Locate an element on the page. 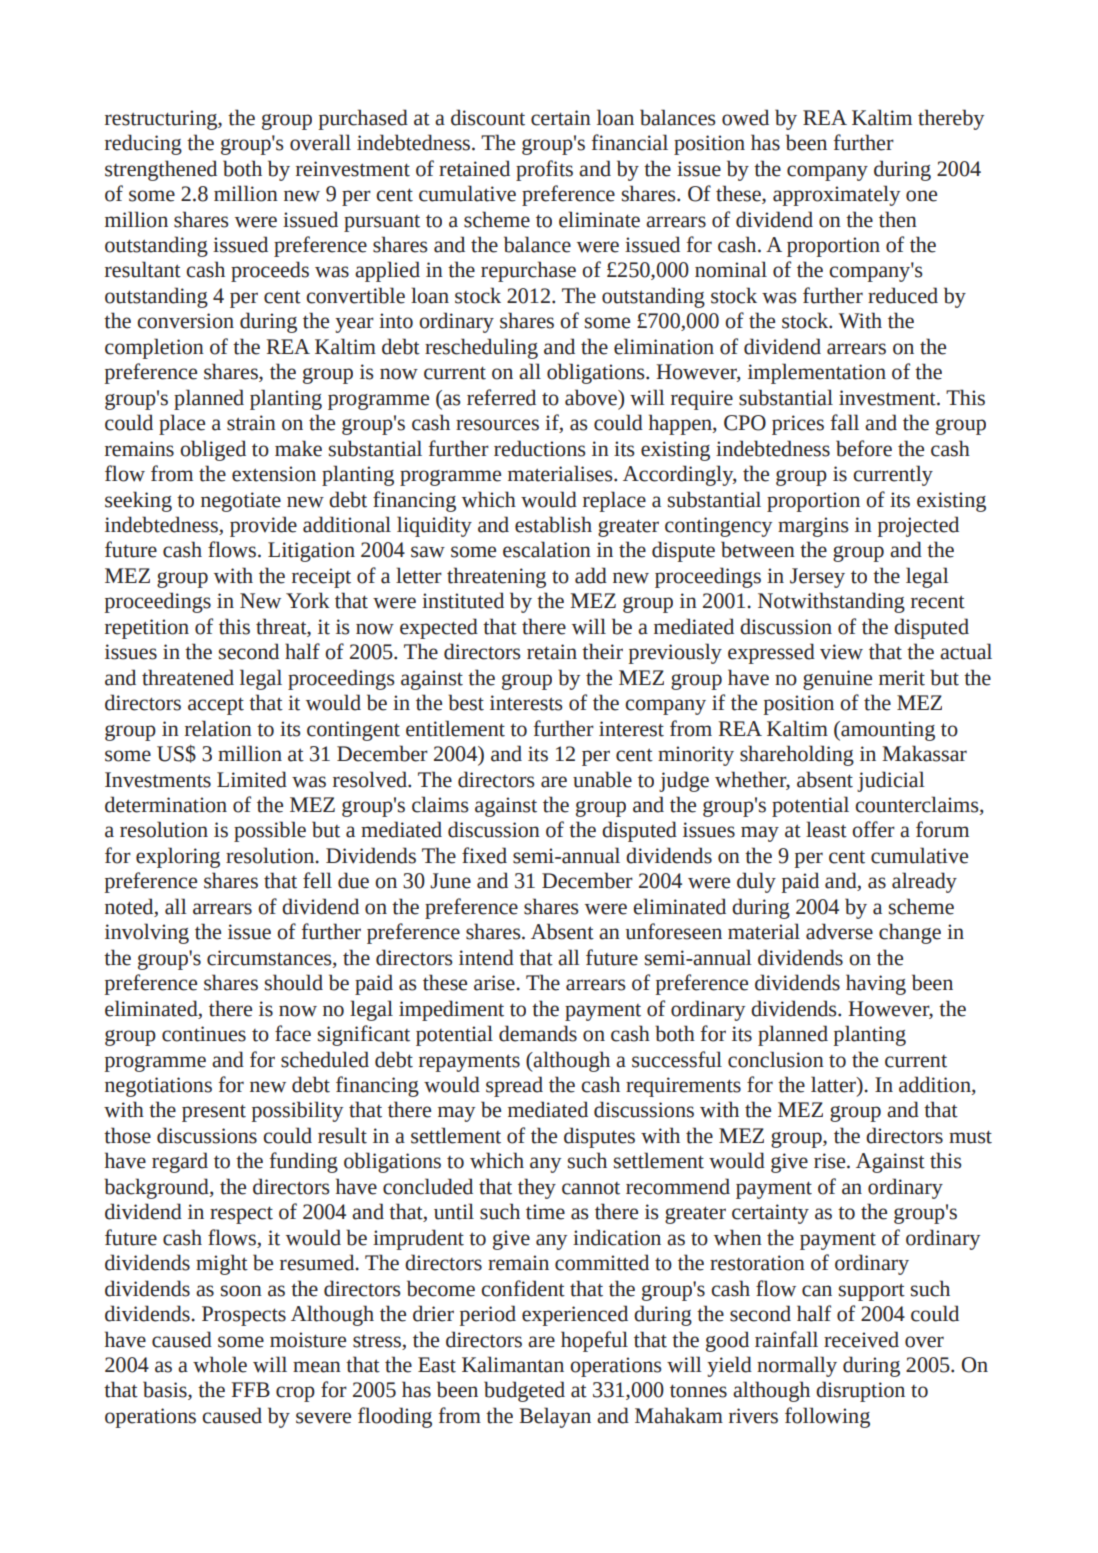 This page has width=1098, height=1553. profits is located at coordinates (544, 170).
